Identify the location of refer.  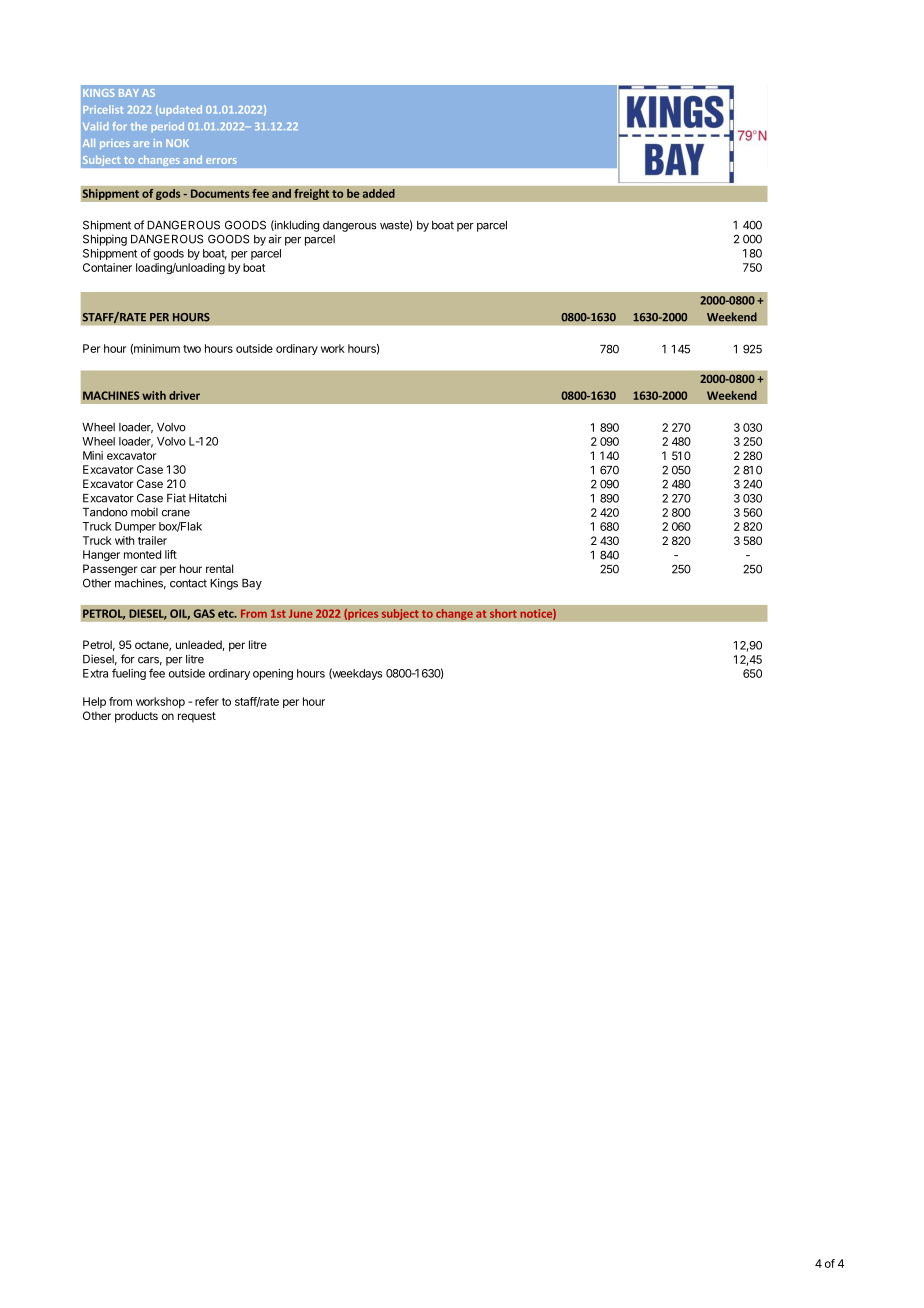
(207, 701).
